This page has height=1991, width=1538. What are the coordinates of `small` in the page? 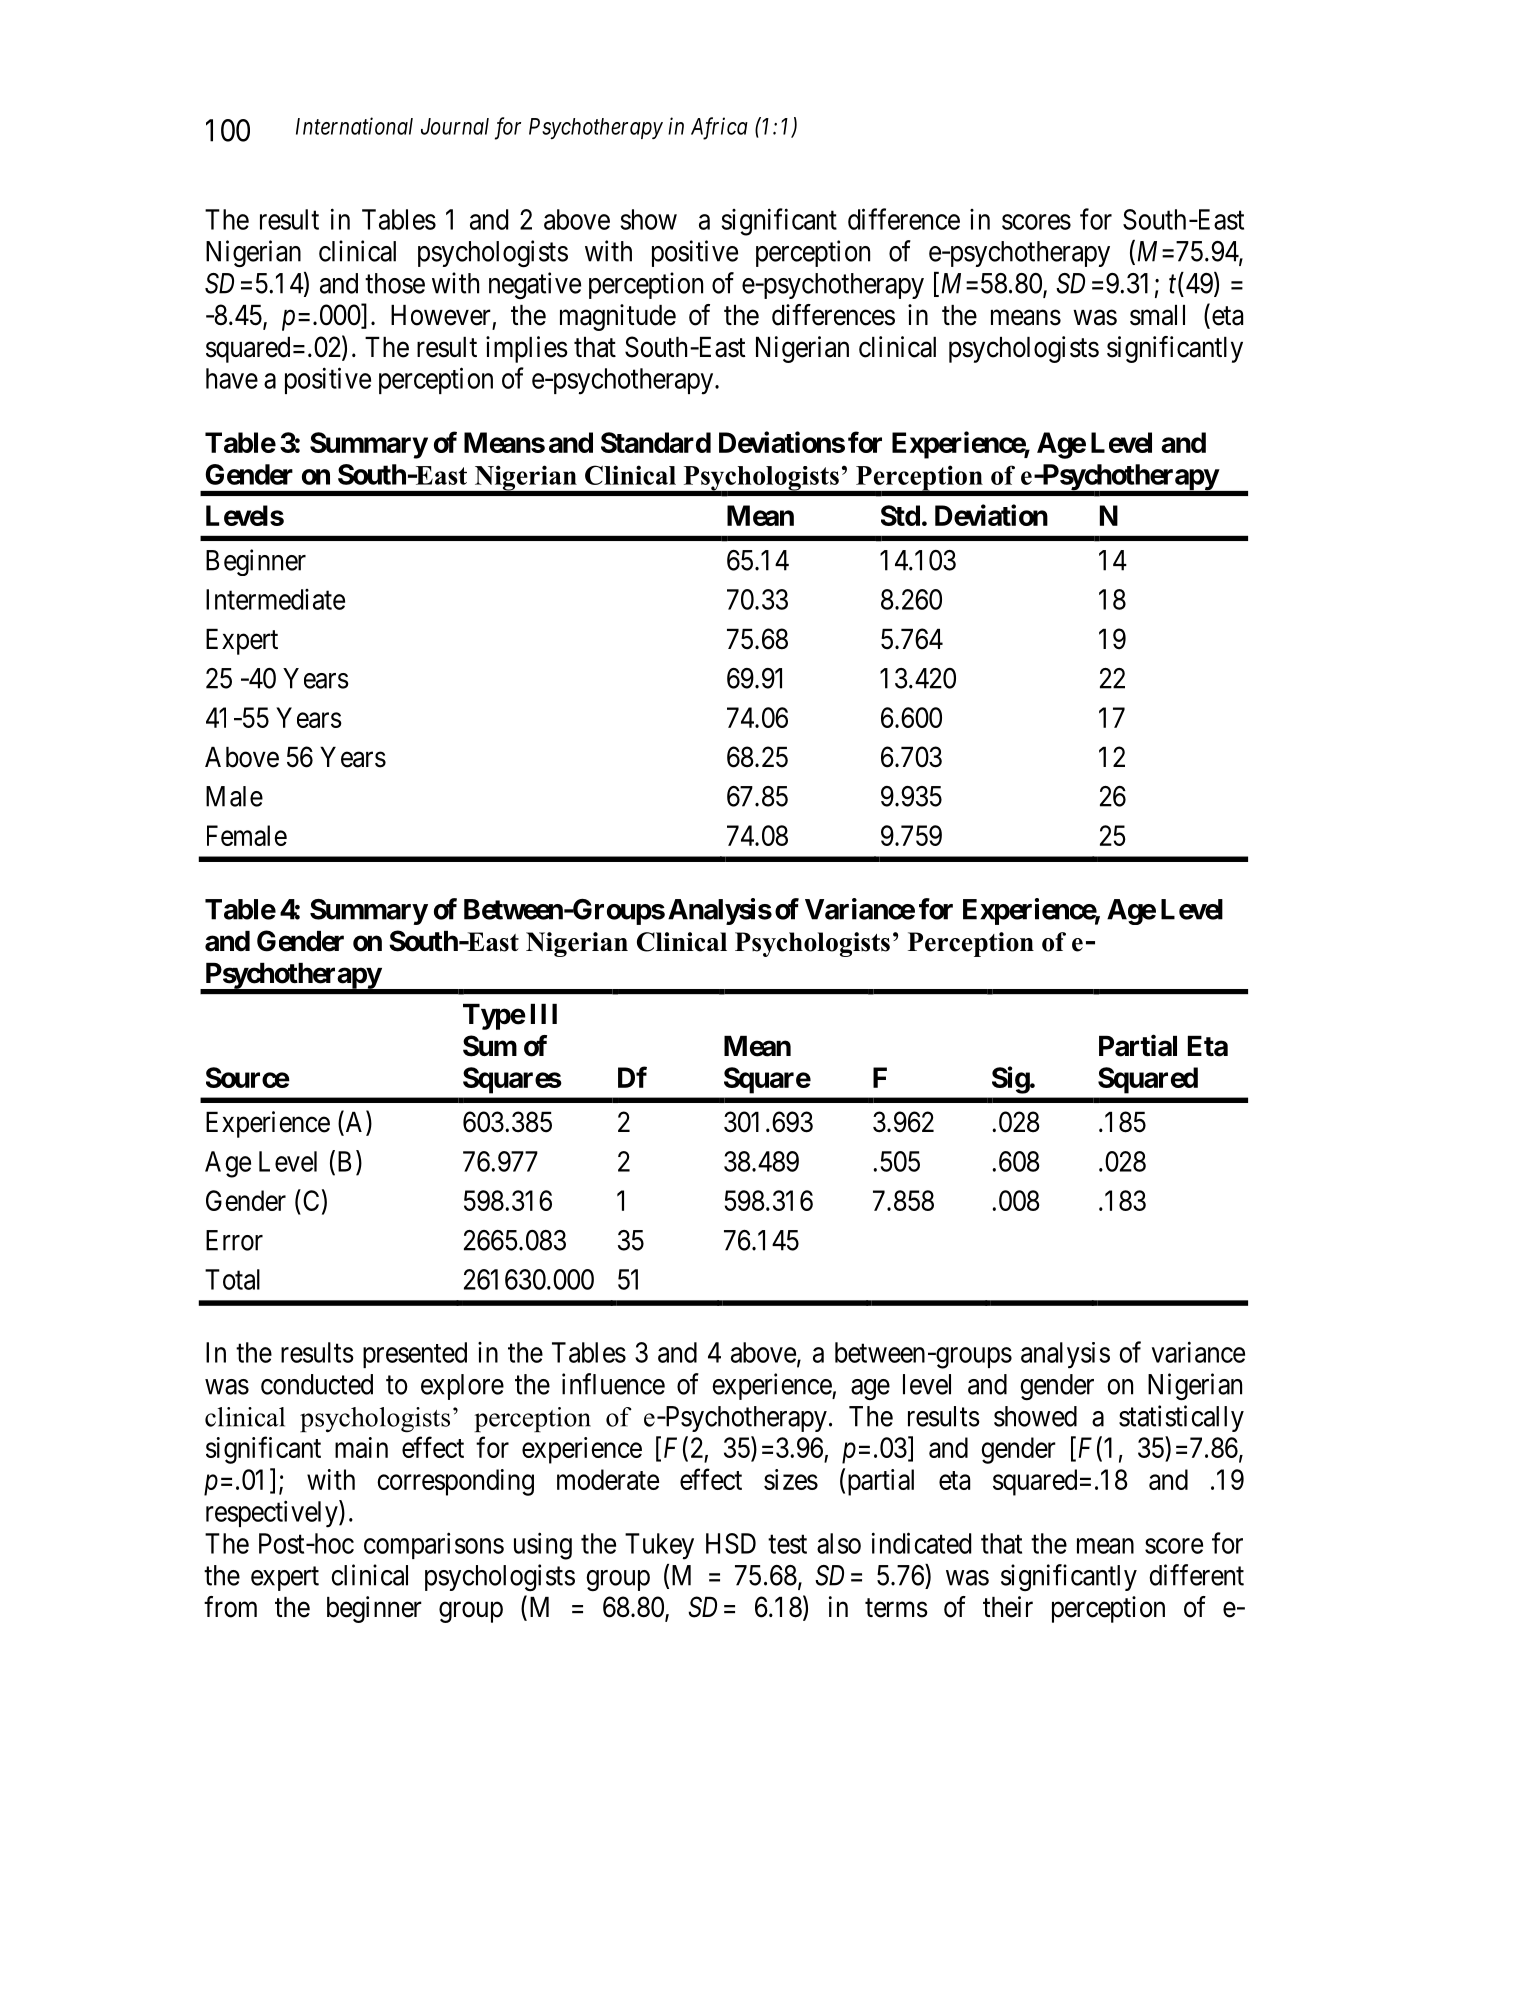 It's located at (1157, 315).
